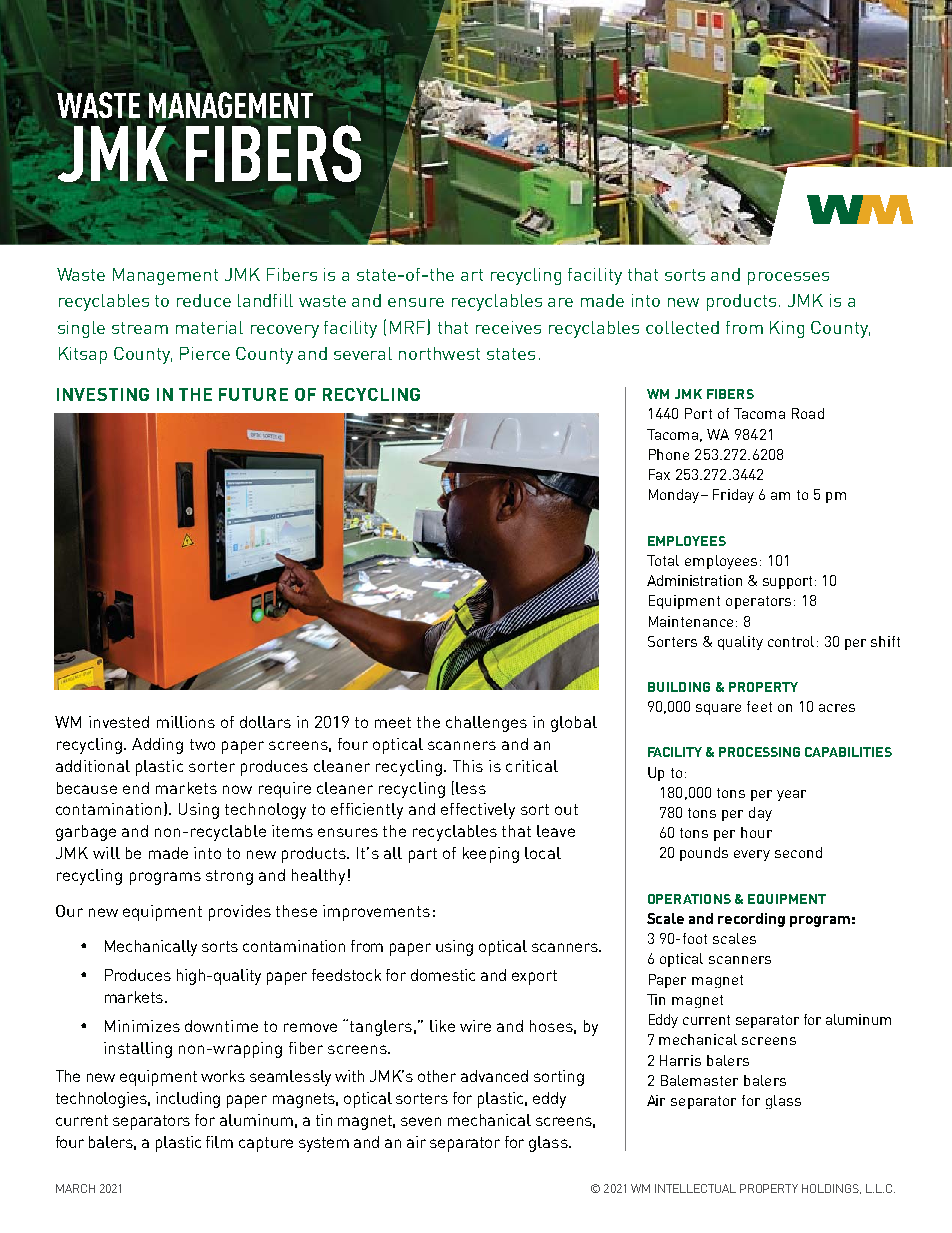  What do you see at coordinates (204, 300) in the page?
I see `reduce` at bounding box center [204, 300].
